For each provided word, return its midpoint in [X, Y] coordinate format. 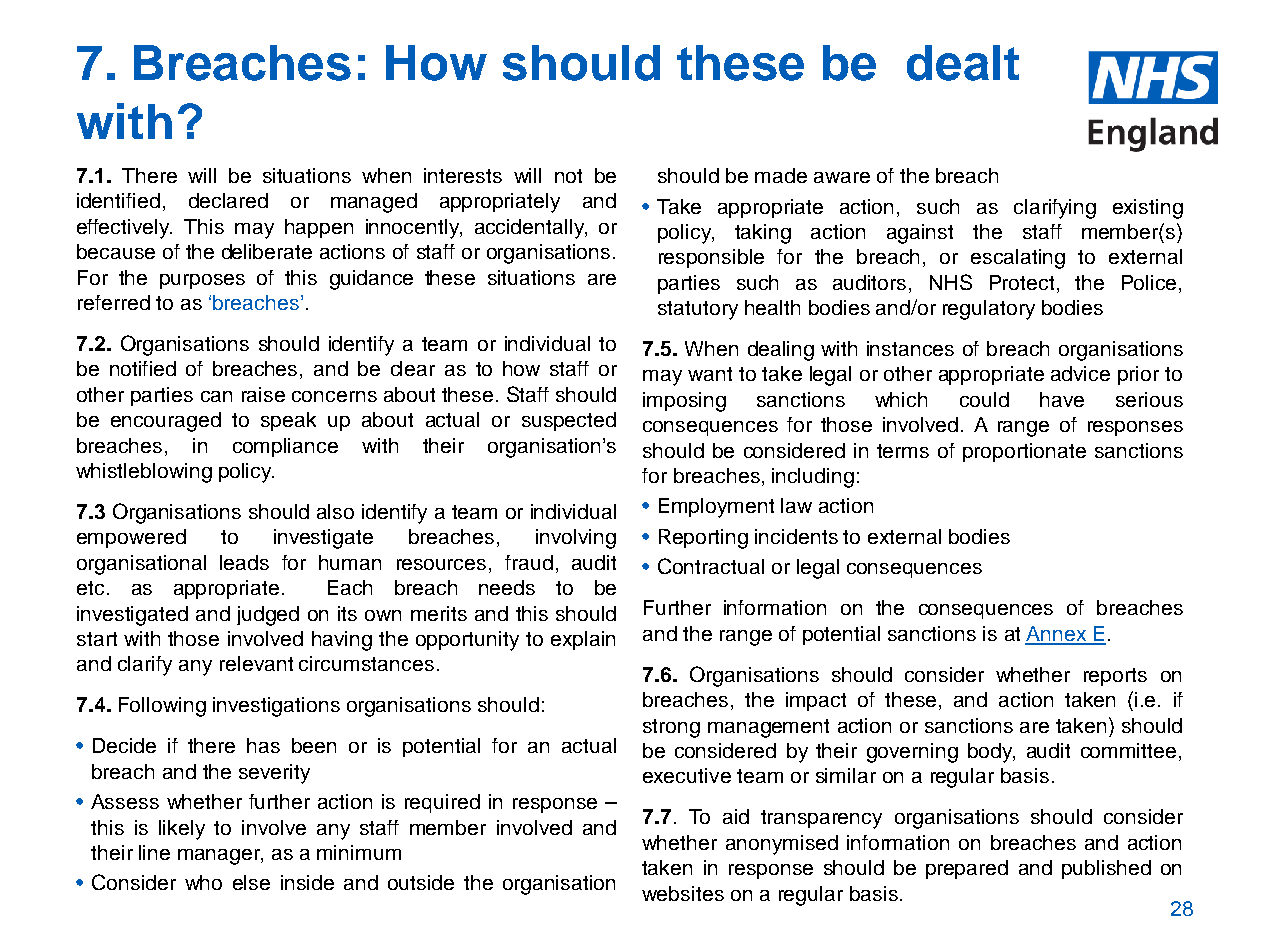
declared [228, 200]
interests [463, 175]
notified [143, 368]
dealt [963, 63]
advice [1080, 373]
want [710, 374]
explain [583, 640]
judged [268, 616]
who [203, 882]
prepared [967, 869]
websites [683, 893]
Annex [1057, 635]
